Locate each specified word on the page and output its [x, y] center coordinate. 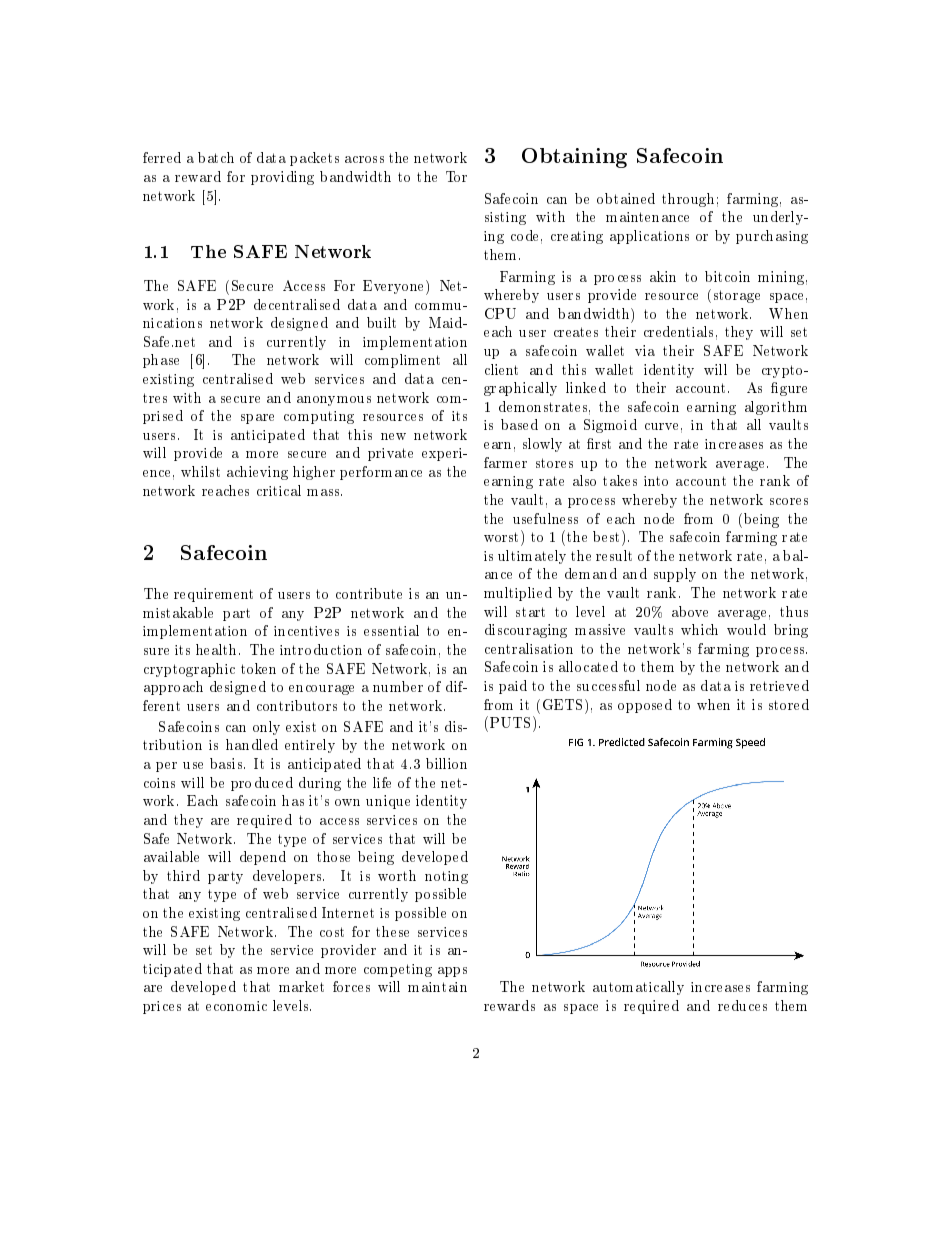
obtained [626, 198]
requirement [213, 595]
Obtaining [574, 158]
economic [236, 1006]
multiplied [518, 594]
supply [675, 575]
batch [216, 157]
